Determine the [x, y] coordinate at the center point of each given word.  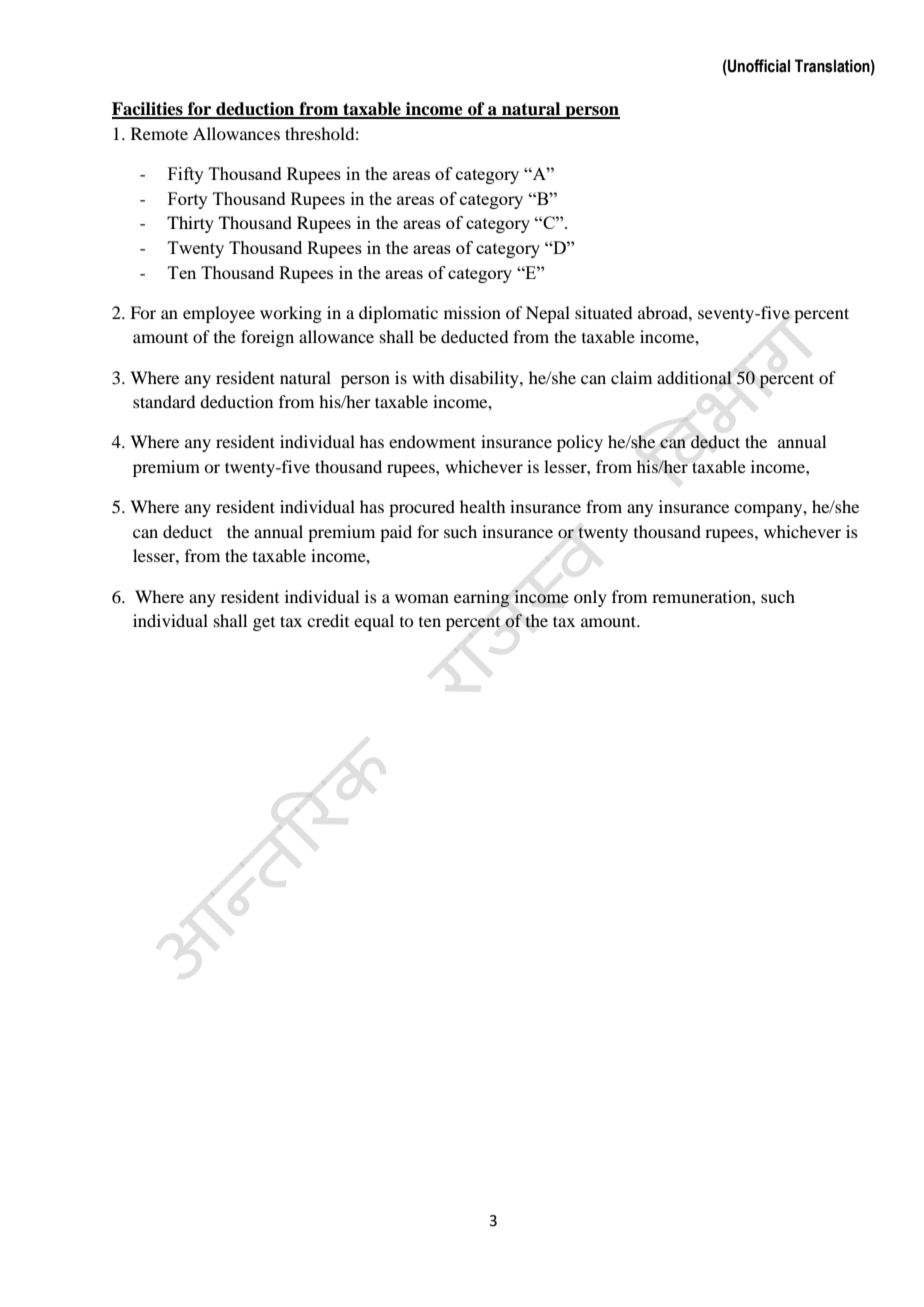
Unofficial [758, 67]
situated [603, 312]
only [590, 598]
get [264, 624]
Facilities [148, 110]
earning [482, 598]
